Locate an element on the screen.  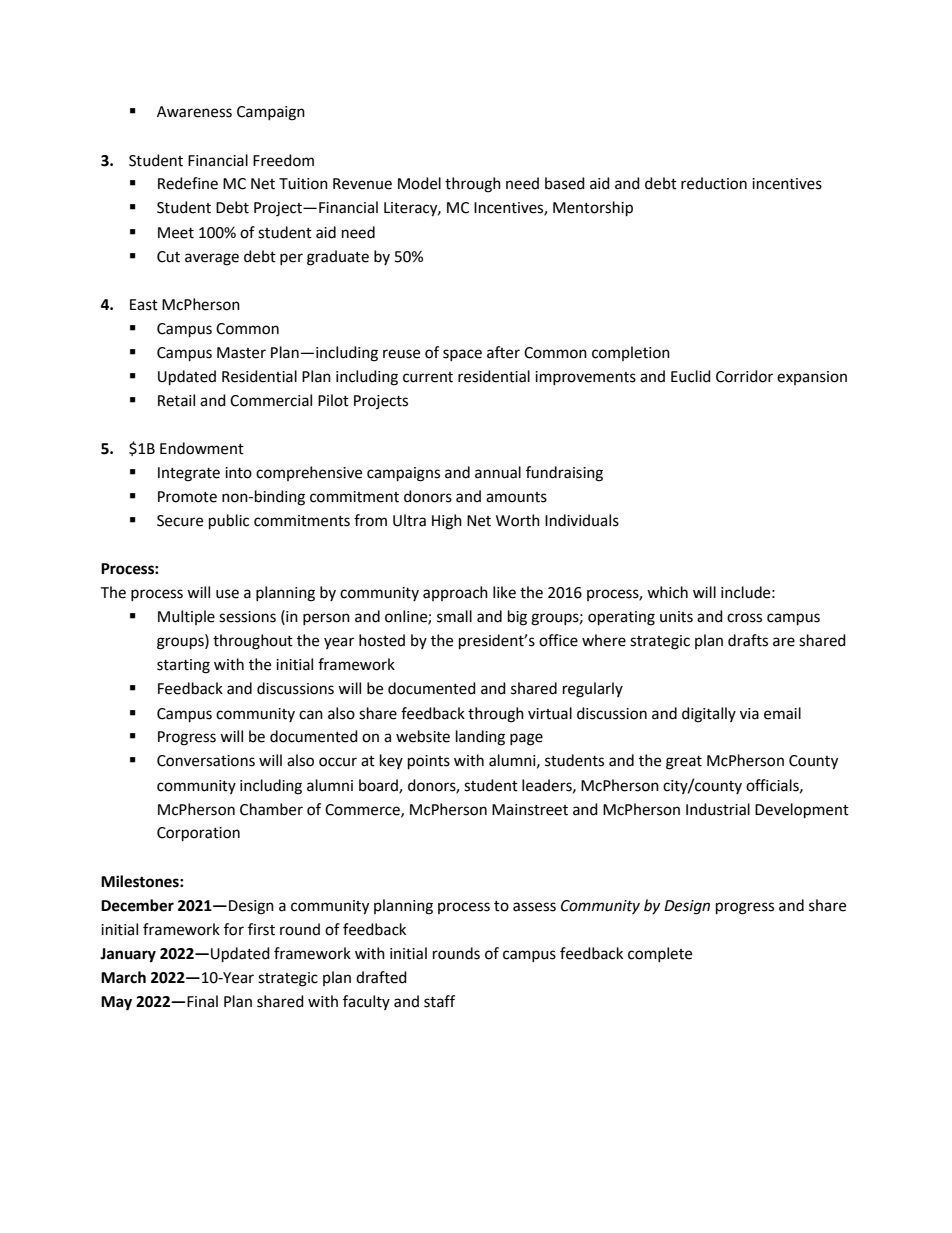
reduction is located at coordinates (714, 183).
